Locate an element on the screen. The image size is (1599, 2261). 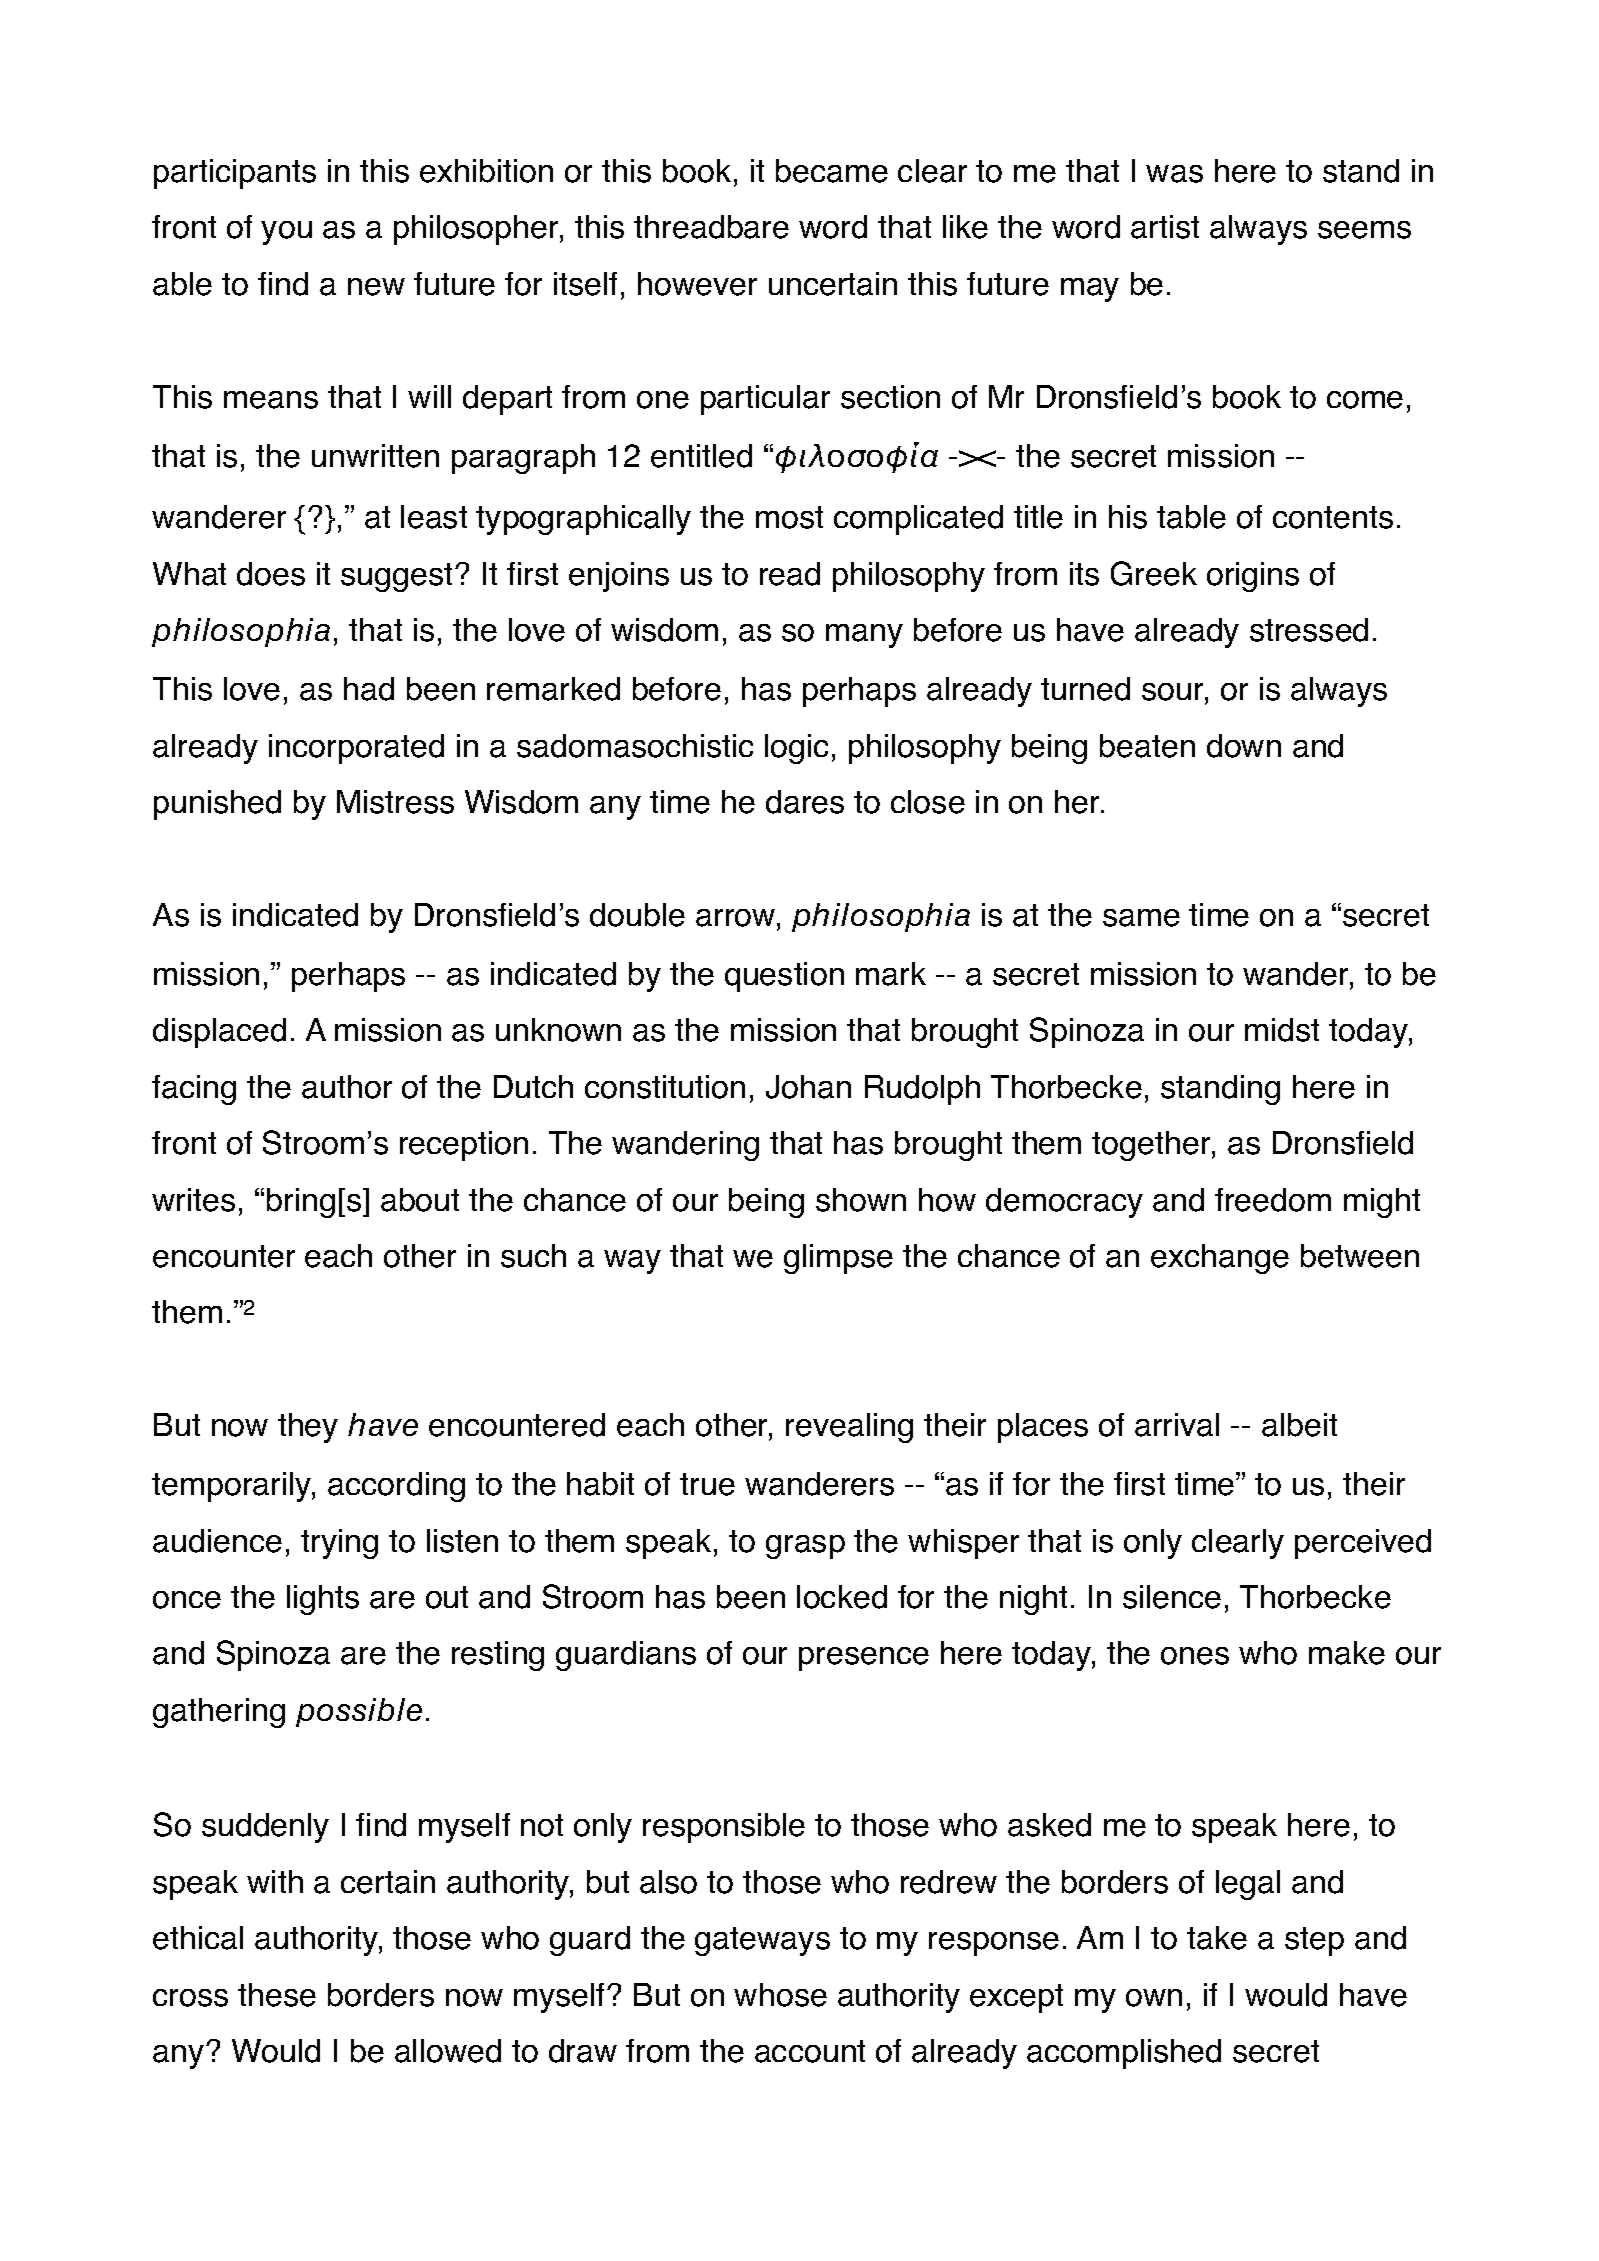
together is located at coordinates (1152, 1146).
